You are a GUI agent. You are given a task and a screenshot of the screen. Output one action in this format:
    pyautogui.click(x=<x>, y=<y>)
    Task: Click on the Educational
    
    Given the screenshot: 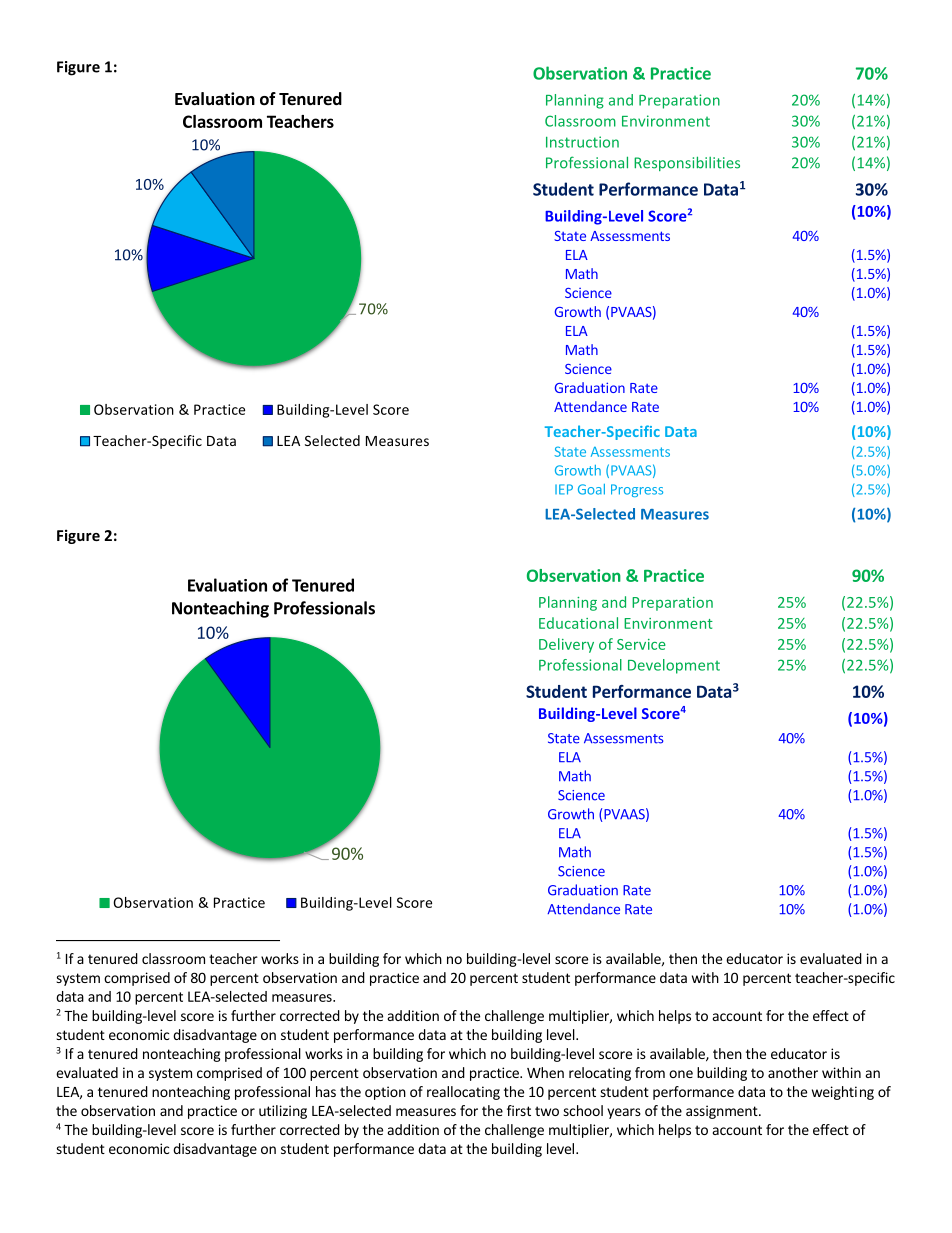 What is the action you would take?
    pyautogui.click(x=578, y=623)
